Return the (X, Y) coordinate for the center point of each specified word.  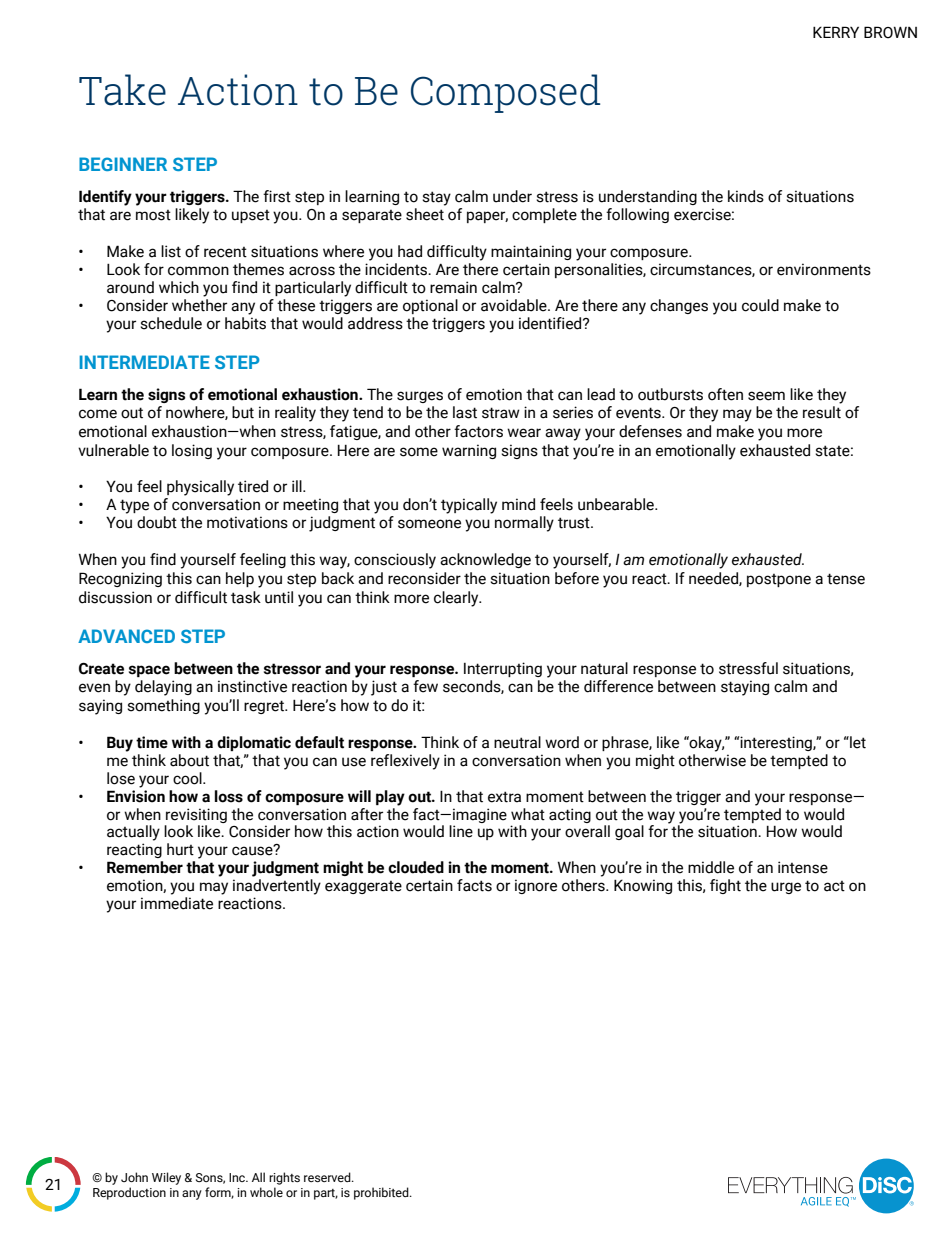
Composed (505, 93)
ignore (536, 886)
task (246, 597)
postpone (779, 580)
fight (725, 886)
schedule (171, 323)
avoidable (515, 305)
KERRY (836, 32)
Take (122, 90)
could (760, 305)
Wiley (166, 1178)
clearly (457, 599)
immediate (177, 903)
